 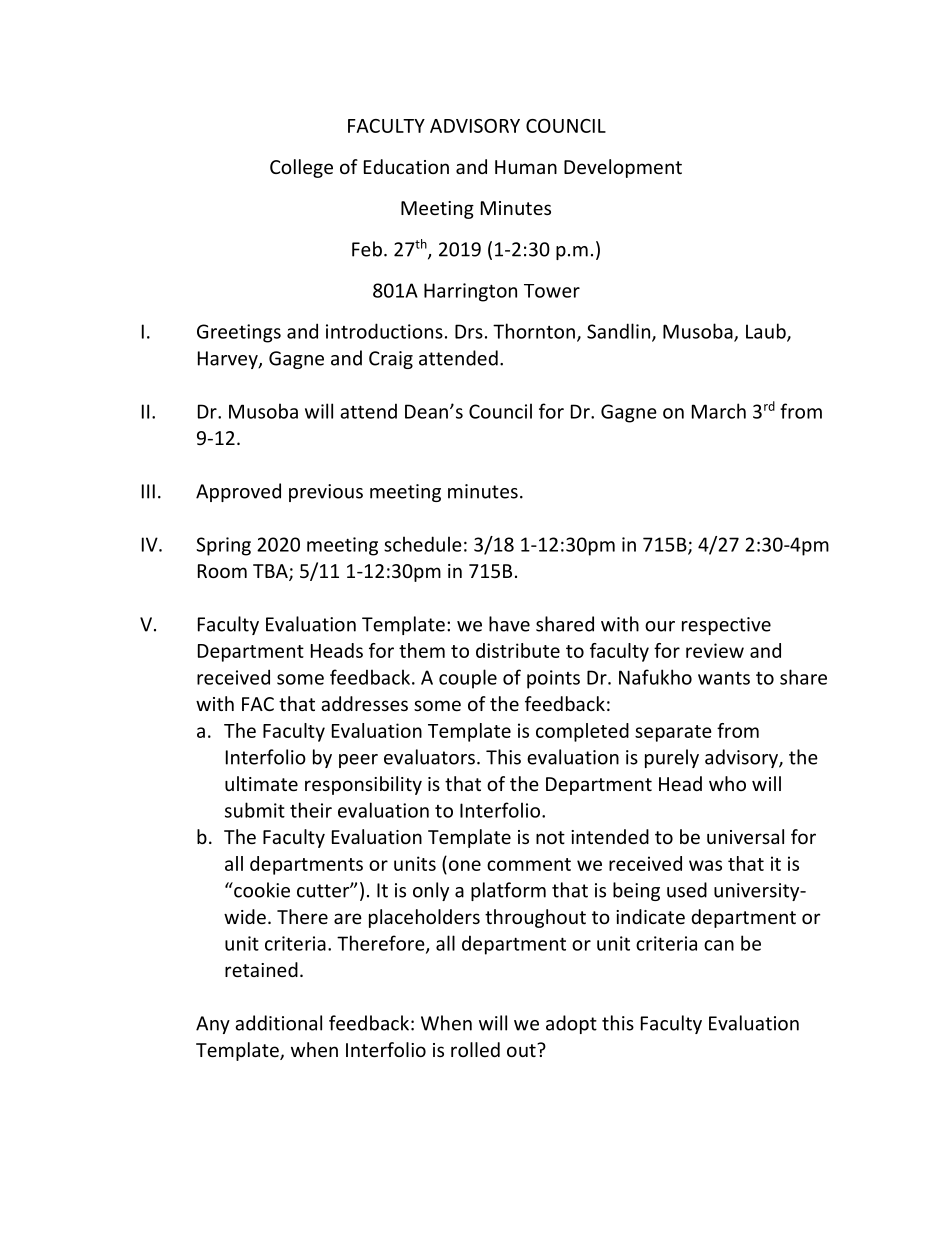 I want to click on Approved, so click(x=238, y=492).
